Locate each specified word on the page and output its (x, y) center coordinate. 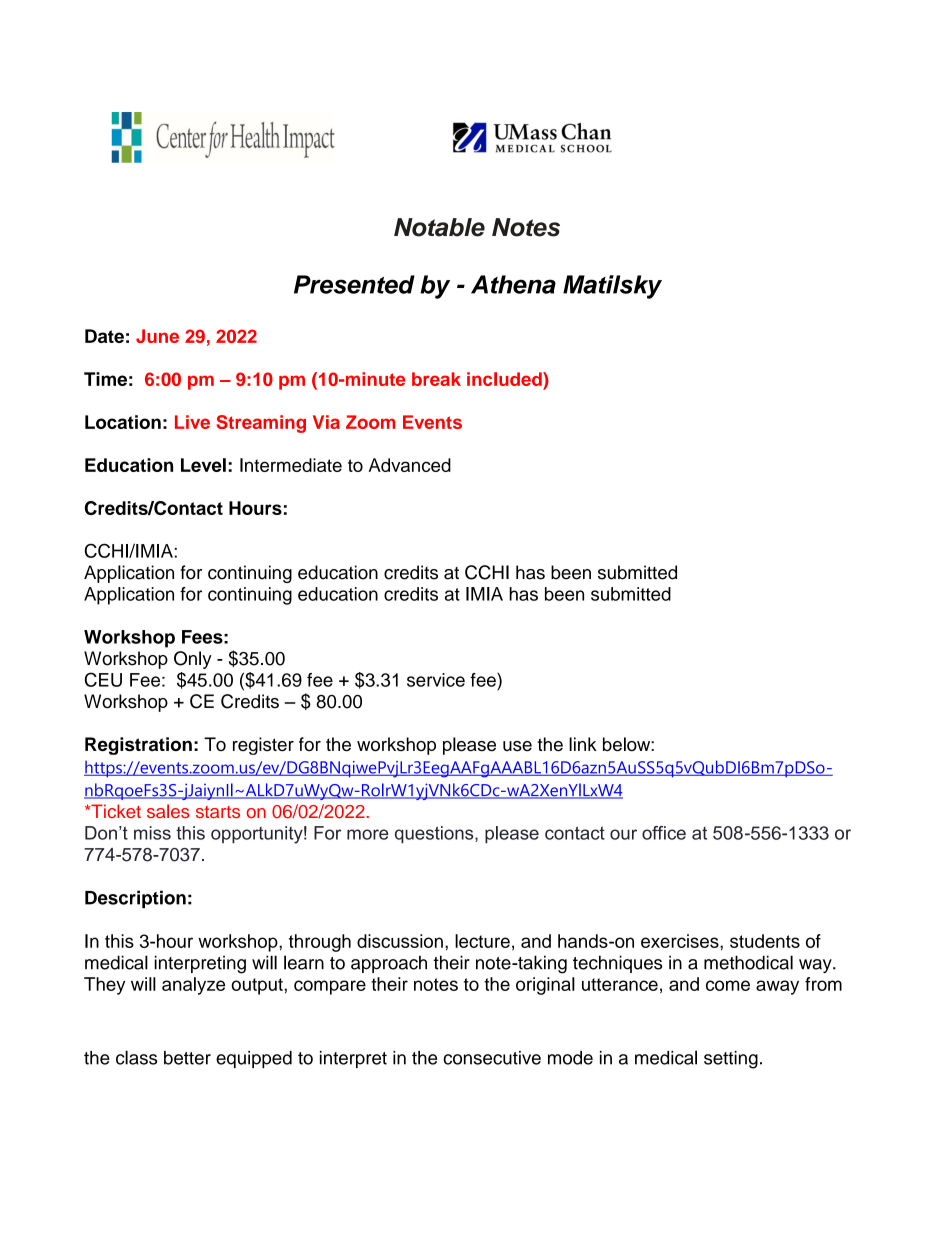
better (187, 1058)
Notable (439, 227)
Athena (513, 284)
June (157, 336)
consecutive (492, 1058)
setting (731, 1060)
